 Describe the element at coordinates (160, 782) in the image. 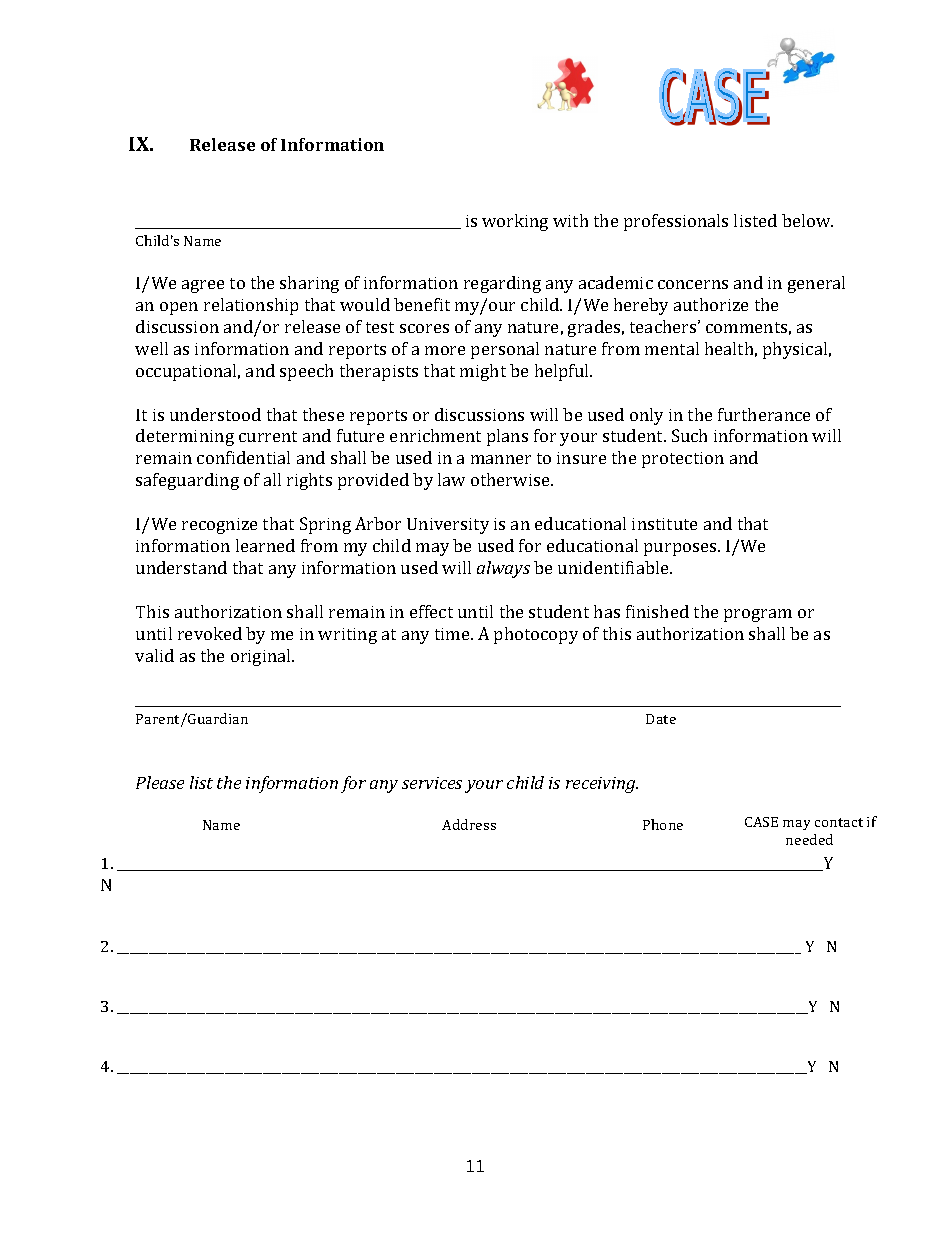

I see `Please` at that location.
